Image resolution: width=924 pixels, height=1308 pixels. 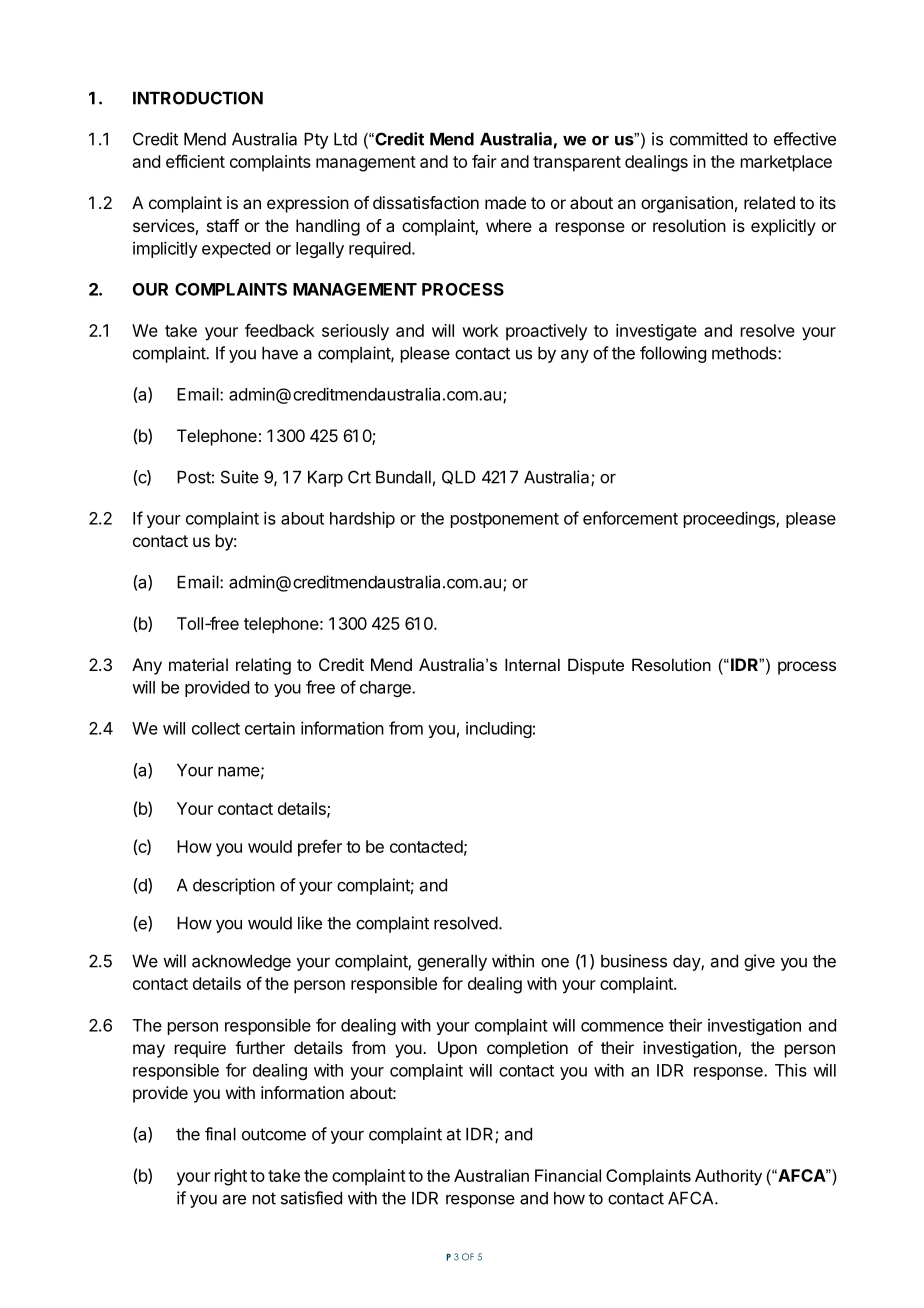 What do you see at coordinates (234, 886) in the page?
I see `description` at bounding box center [234, 886].
